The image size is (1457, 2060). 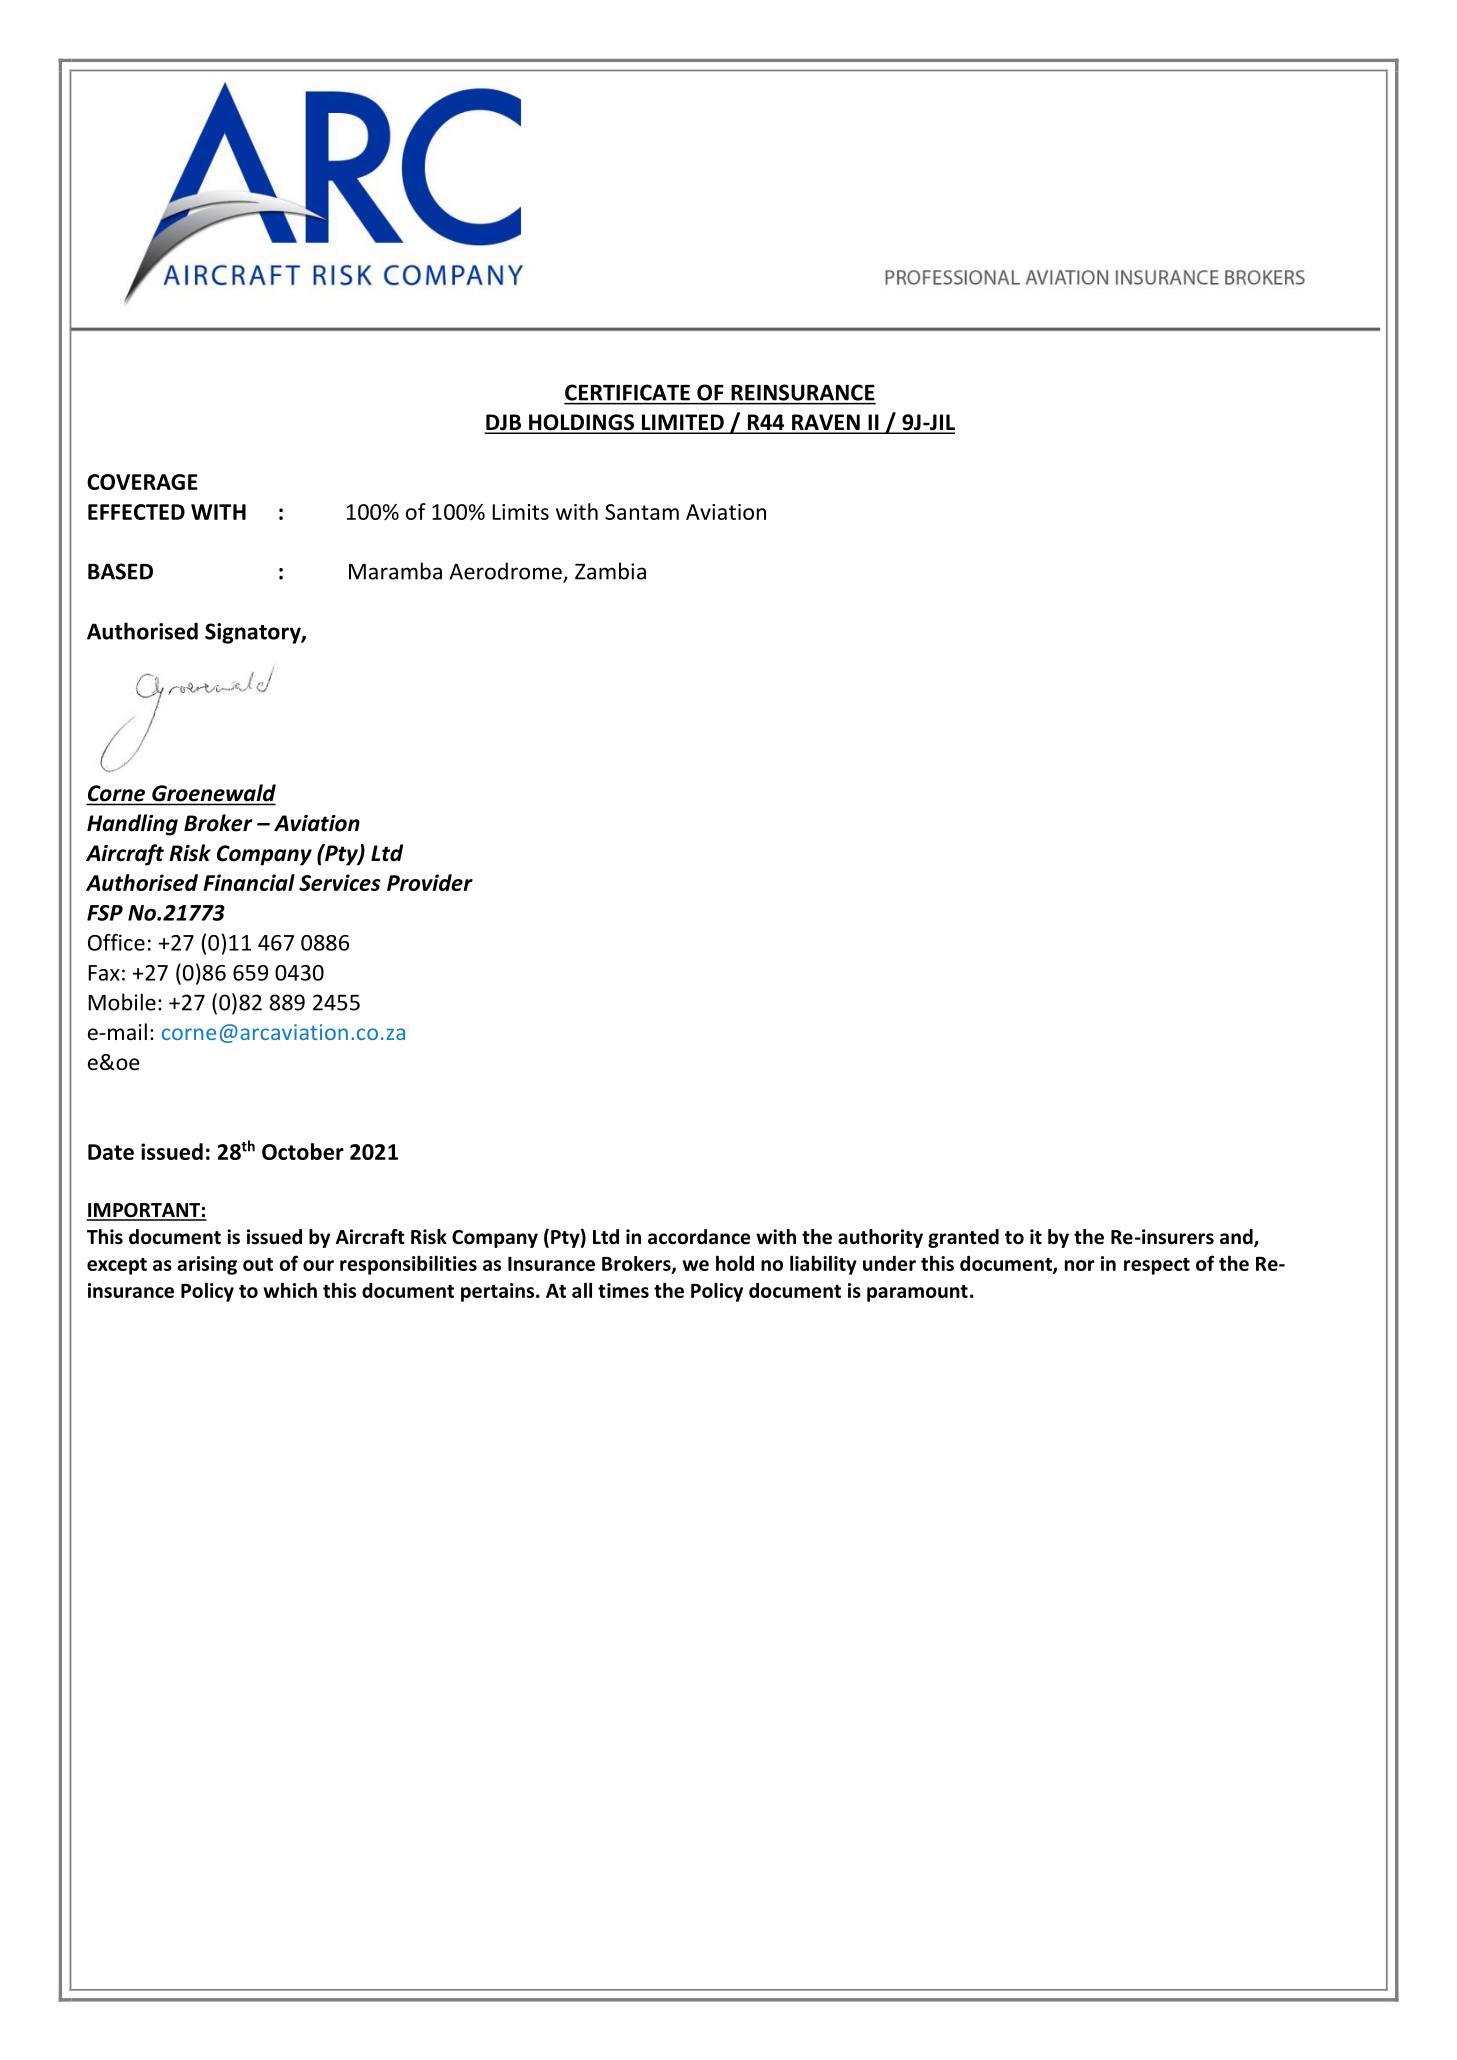 What do you see at coordinates (520, 512) in the page?
I see `Limits` at bounding box center [520, 512].
